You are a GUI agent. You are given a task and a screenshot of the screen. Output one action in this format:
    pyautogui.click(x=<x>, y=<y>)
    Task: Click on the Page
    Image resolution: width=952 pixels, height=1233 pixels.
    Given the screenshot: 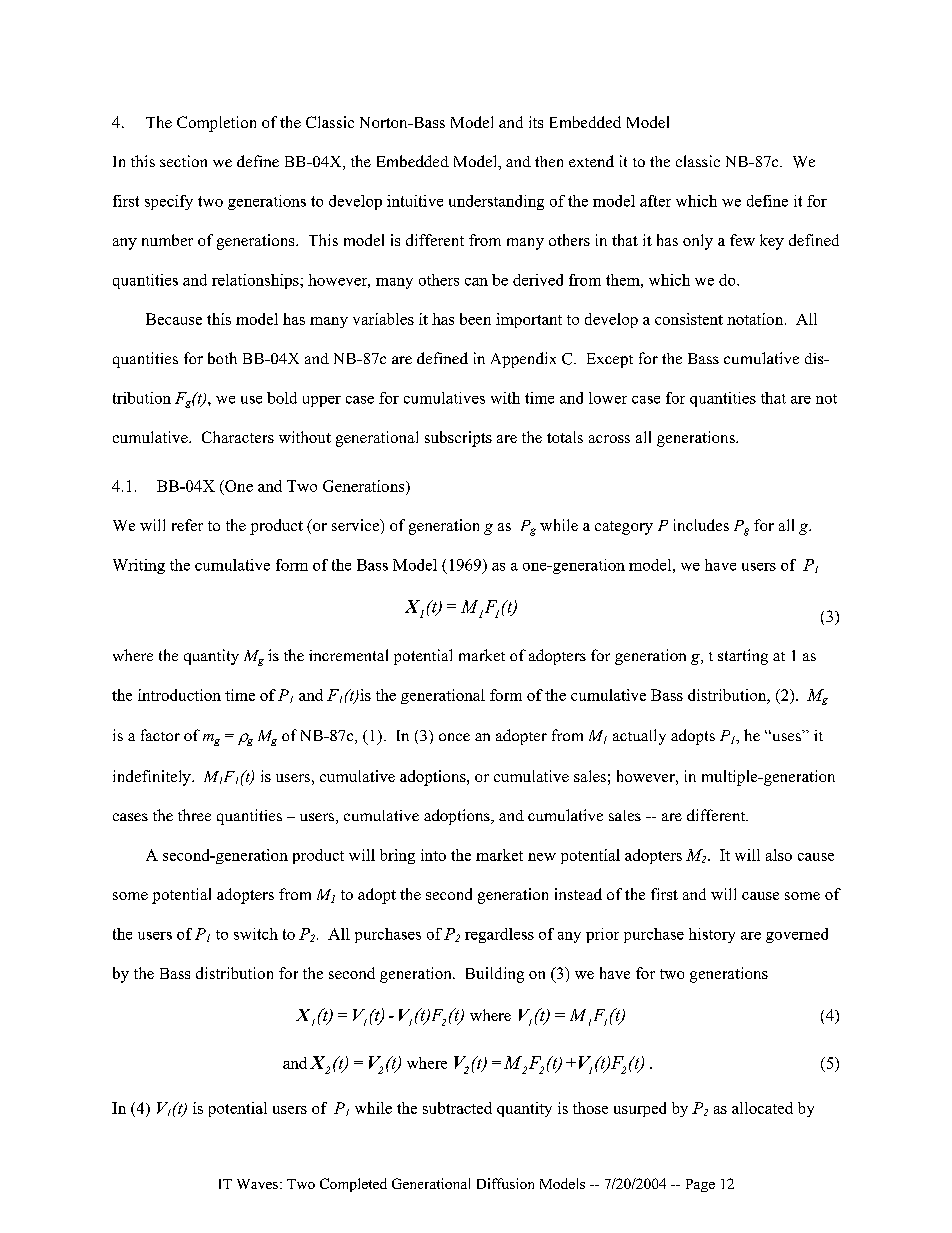 What is the action you would take?
    pyautogui.click(x=700, y=1185)
